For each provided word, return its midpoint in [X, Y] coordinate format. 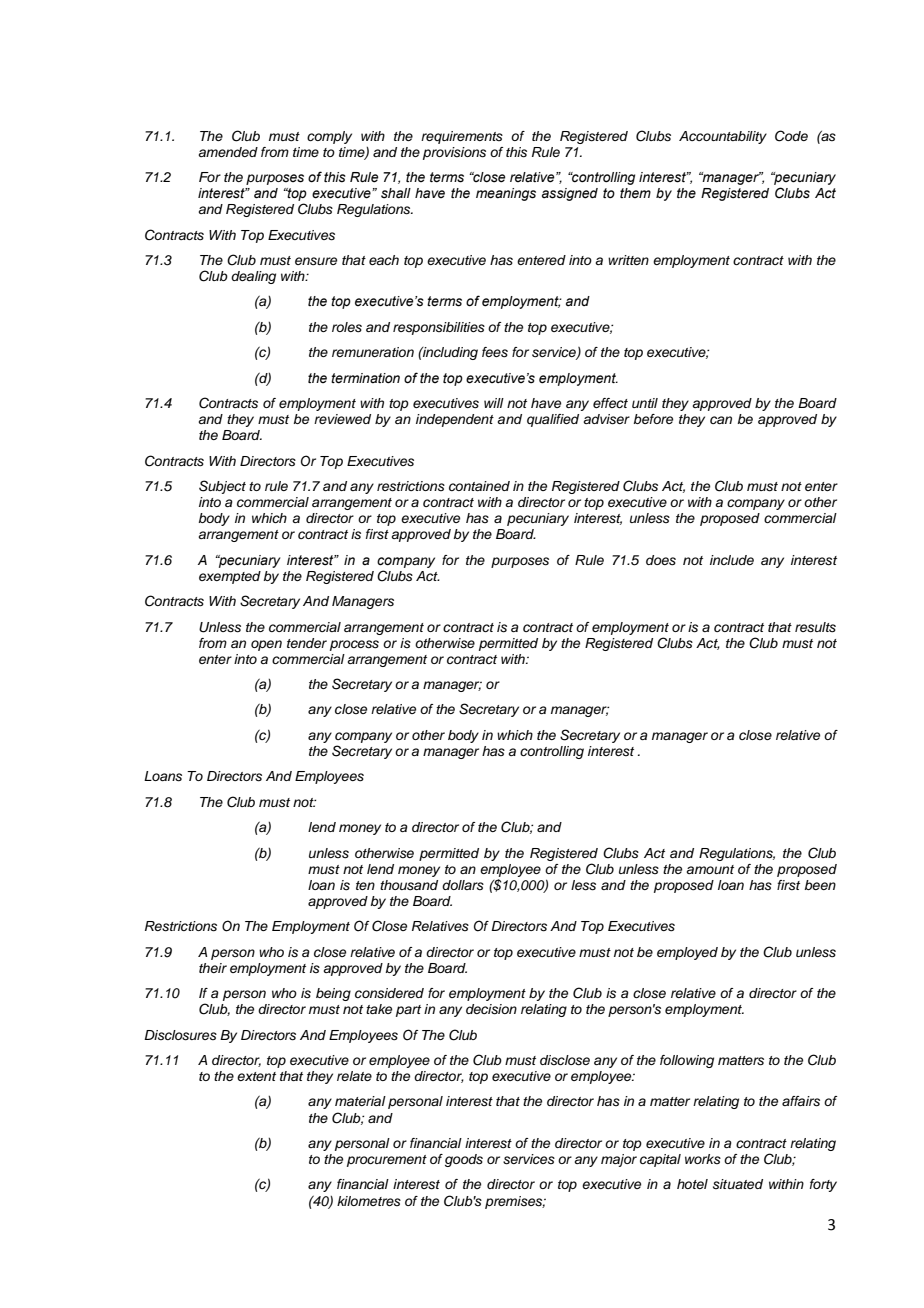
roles [347, 327]
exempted [230, 577]
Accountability [723, 137]
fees [495, 352]
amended [228, 152]
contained [479, 486]
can [721, 420]
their [213, 968]
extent [256, 1076]
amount [710, 869]
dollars [463, 885]
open [266, 645]
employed [687, 953]
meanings [506, 194]
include [732, 560]
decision [491, 1009]
